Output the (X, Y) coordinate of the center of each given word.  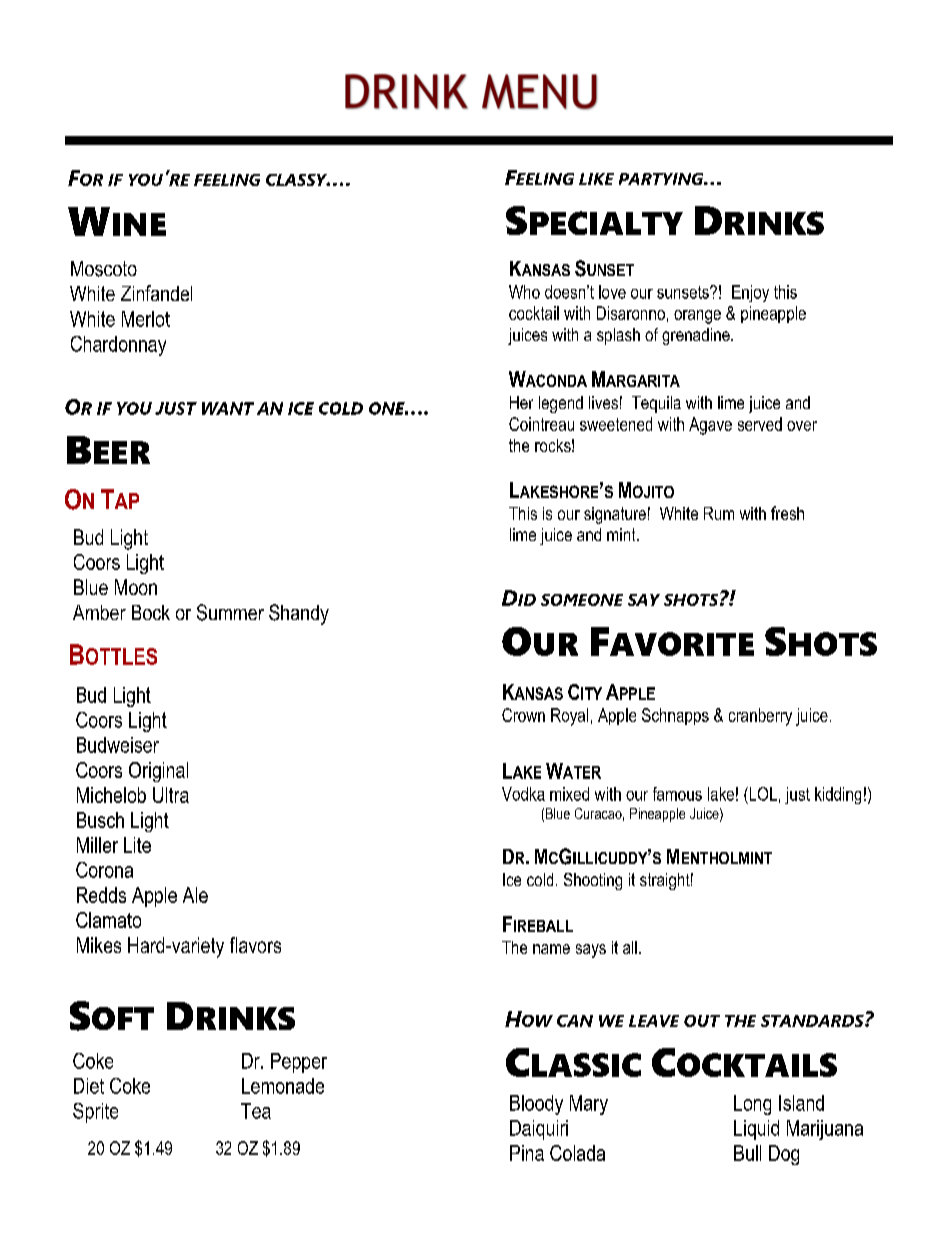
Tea (256, 1111)
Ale (195, 895)
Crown (523, 715)
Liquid (756, 1130)
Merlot (146, 319)
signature (615, 515)
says (591, 951)
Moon (136, 587)
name (551, 949)
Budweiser (118, 745)
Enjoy (750, 293)
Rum (719, 513)
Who (524, 292)
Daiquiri (539, 1130)
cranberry (760, 717)
